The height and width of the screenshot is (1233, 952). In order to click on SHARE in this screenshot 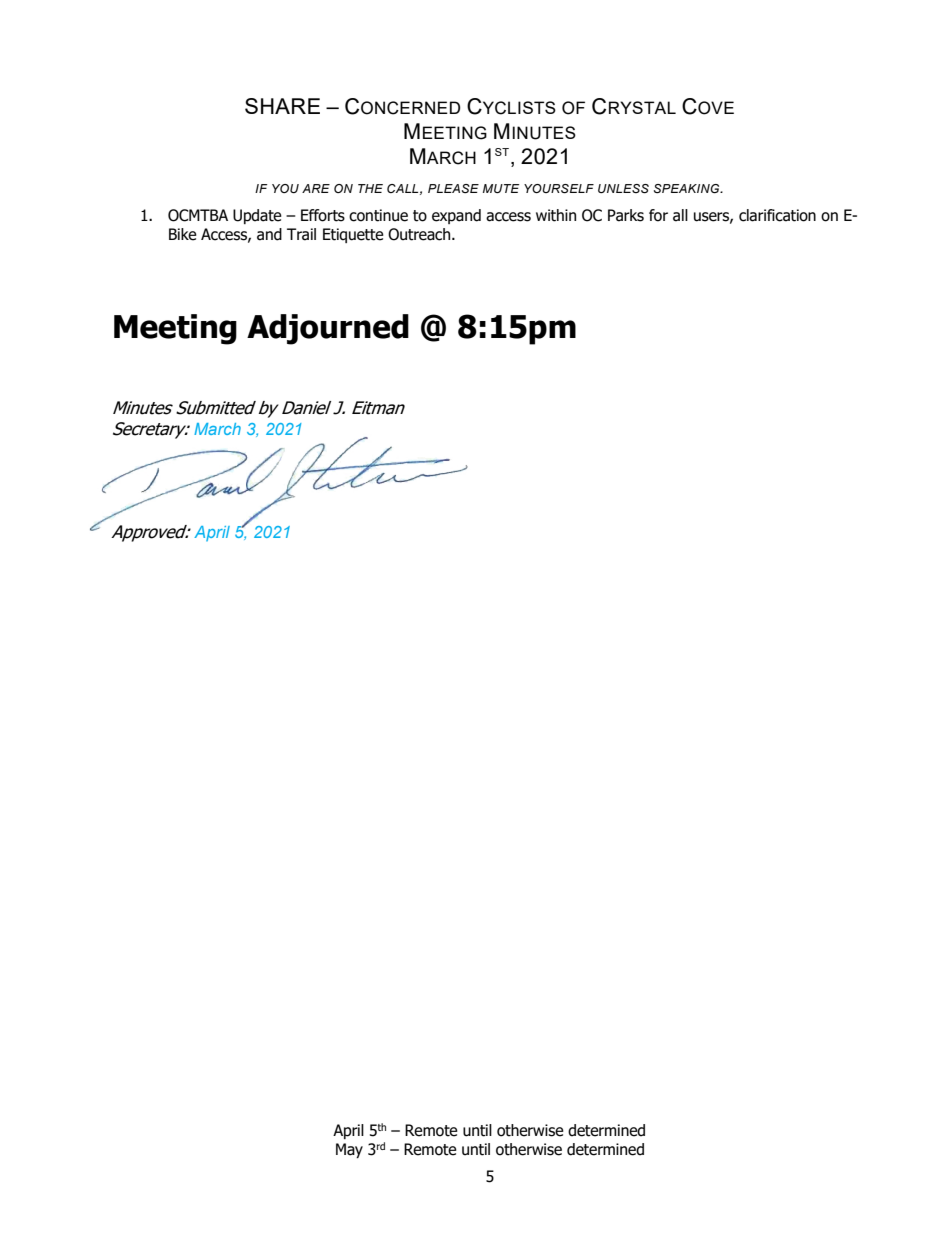, I will do `click(282, 106)`.
